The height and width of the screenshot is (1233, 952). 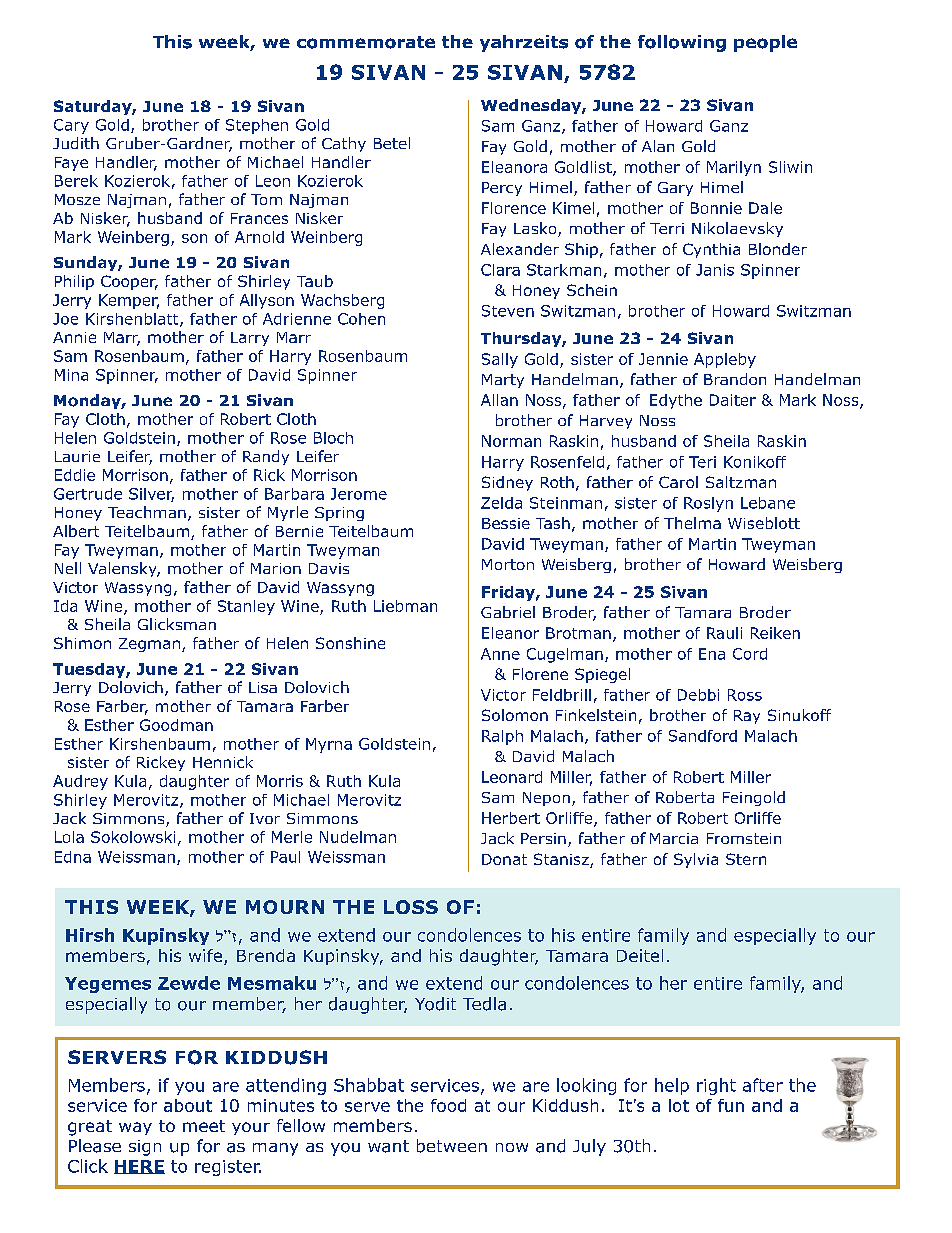 I want to click on Laurie, so click(x=77, y=456).
